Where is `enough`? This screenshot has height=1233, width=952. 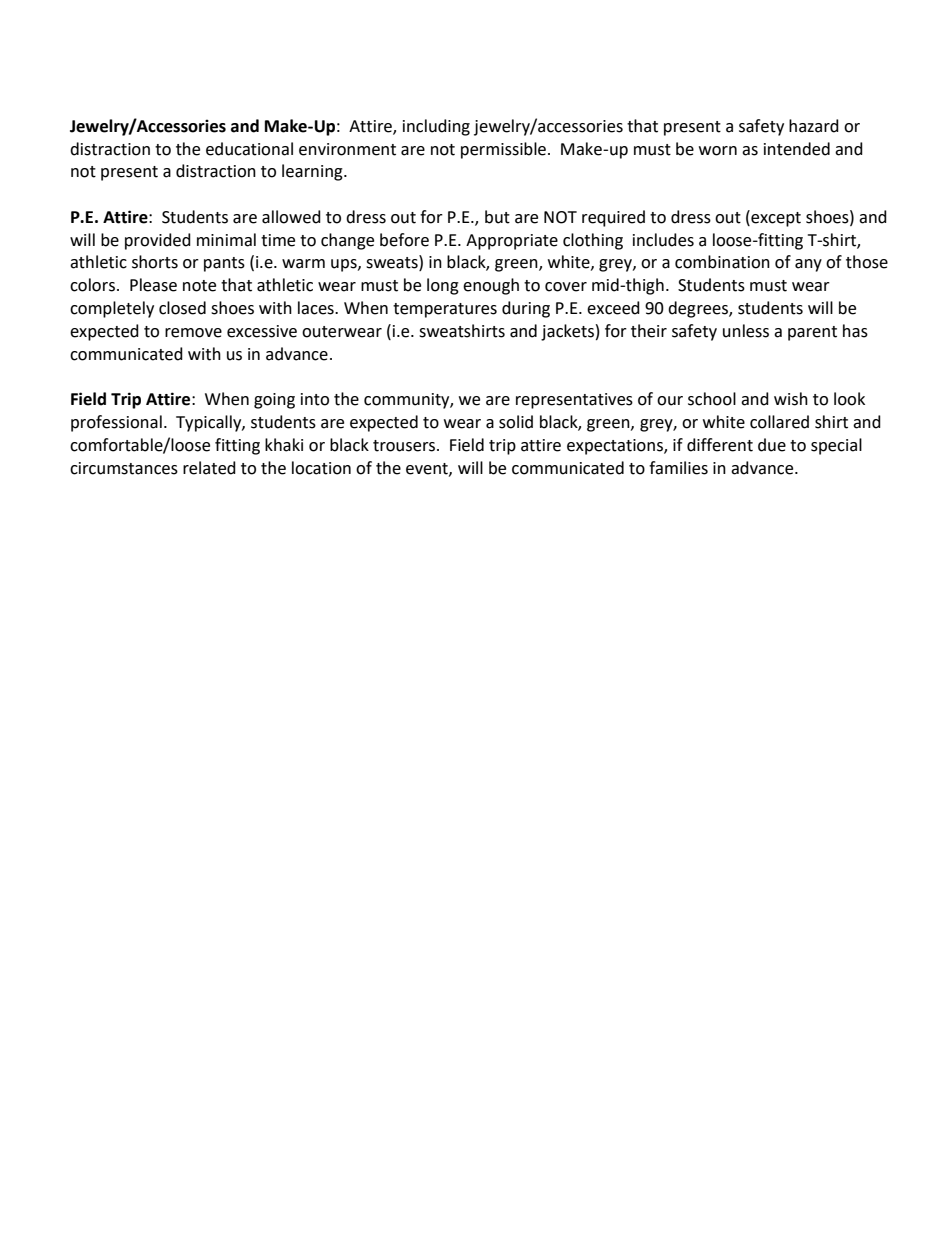
enough is located at coordinates (491, 286).
